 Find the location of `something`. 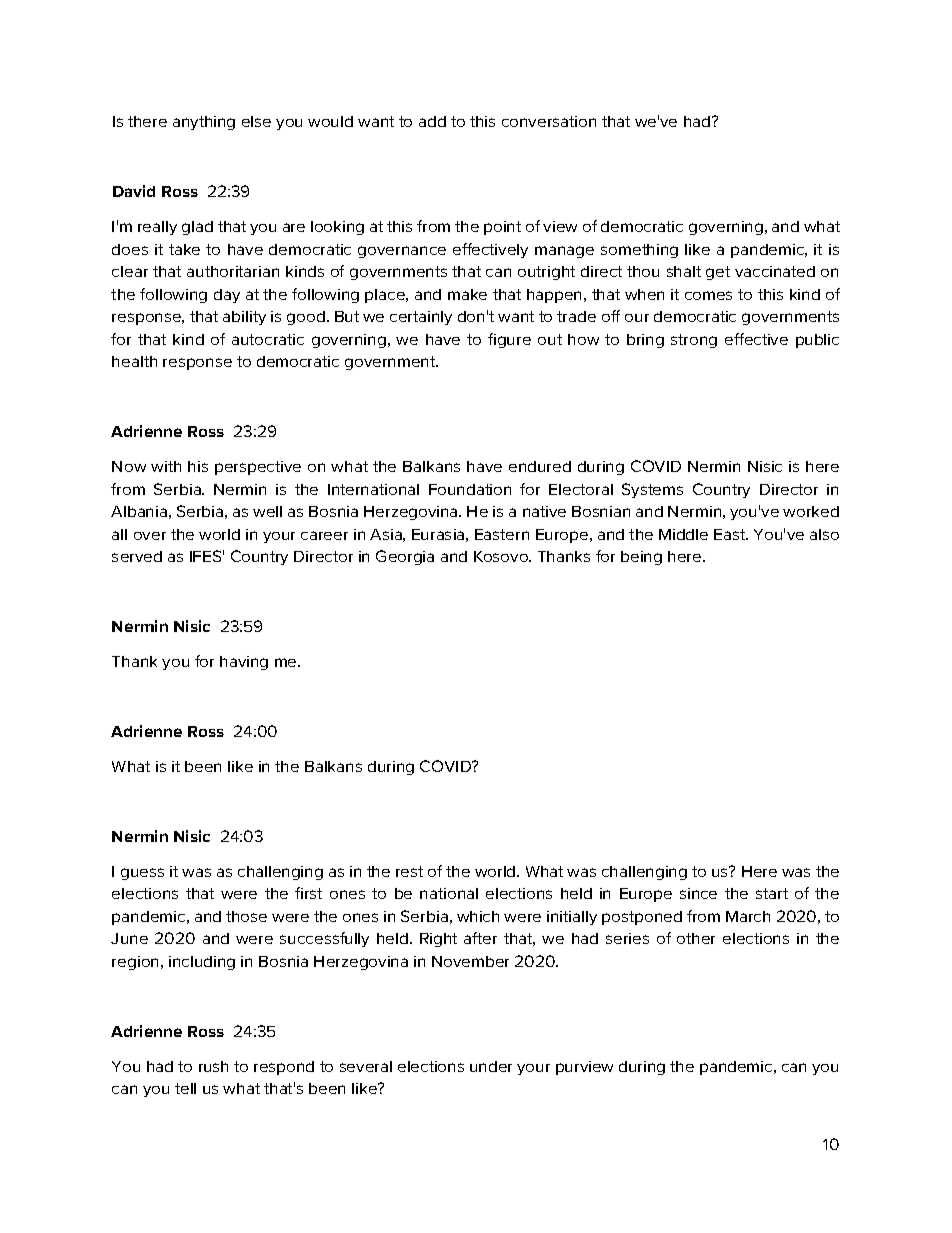

something is located at coordinates (639, 251).
